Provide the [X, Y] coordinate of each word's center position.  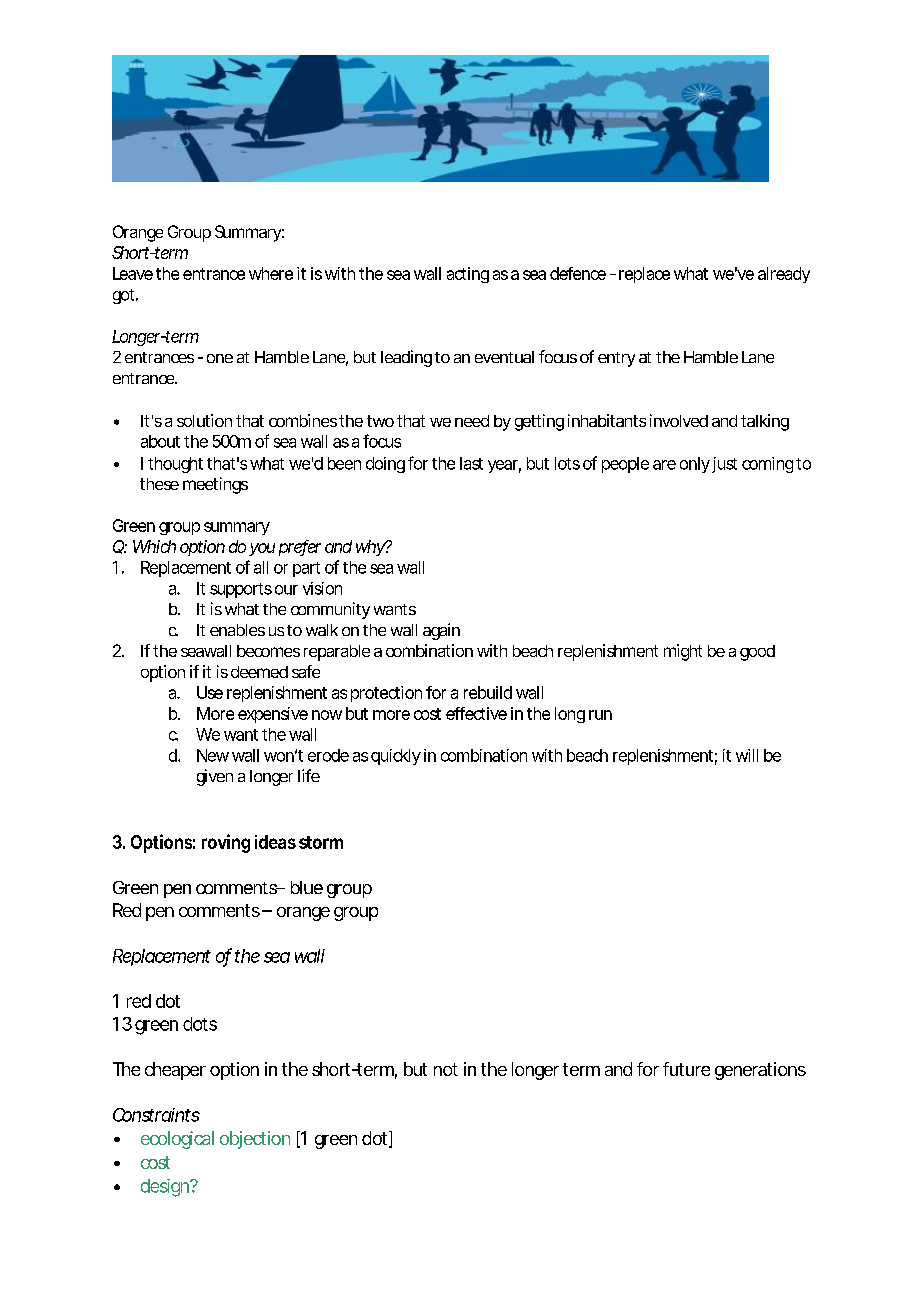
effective [476, 713]
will [747, 755]
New [213, 755]
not [446, 1069]
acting [468, 275]
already [784, 275]
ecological [177, 1140]
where [271, 273]
